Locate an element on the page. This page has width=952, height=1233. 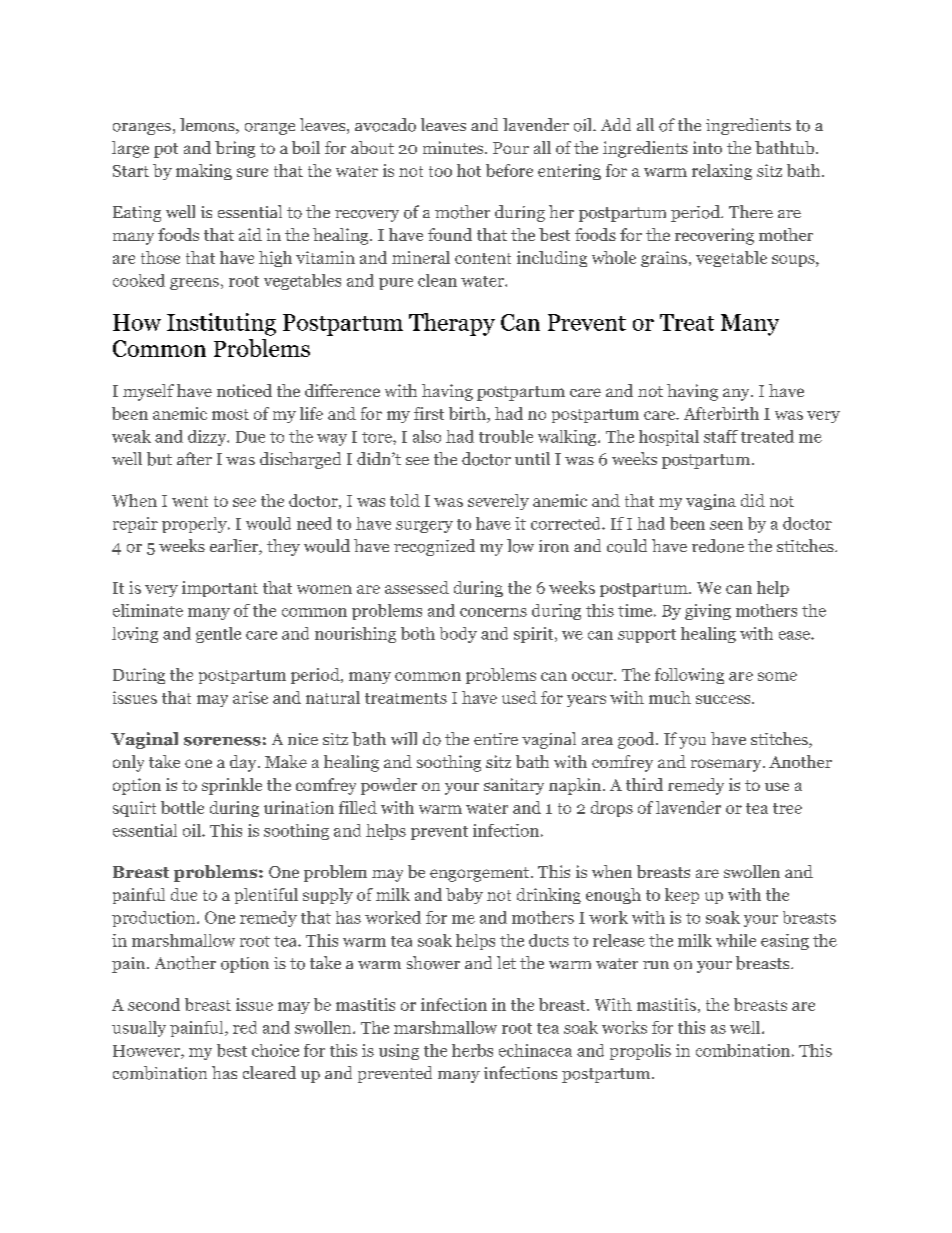
noticed is located at coordinates (244, 390).
